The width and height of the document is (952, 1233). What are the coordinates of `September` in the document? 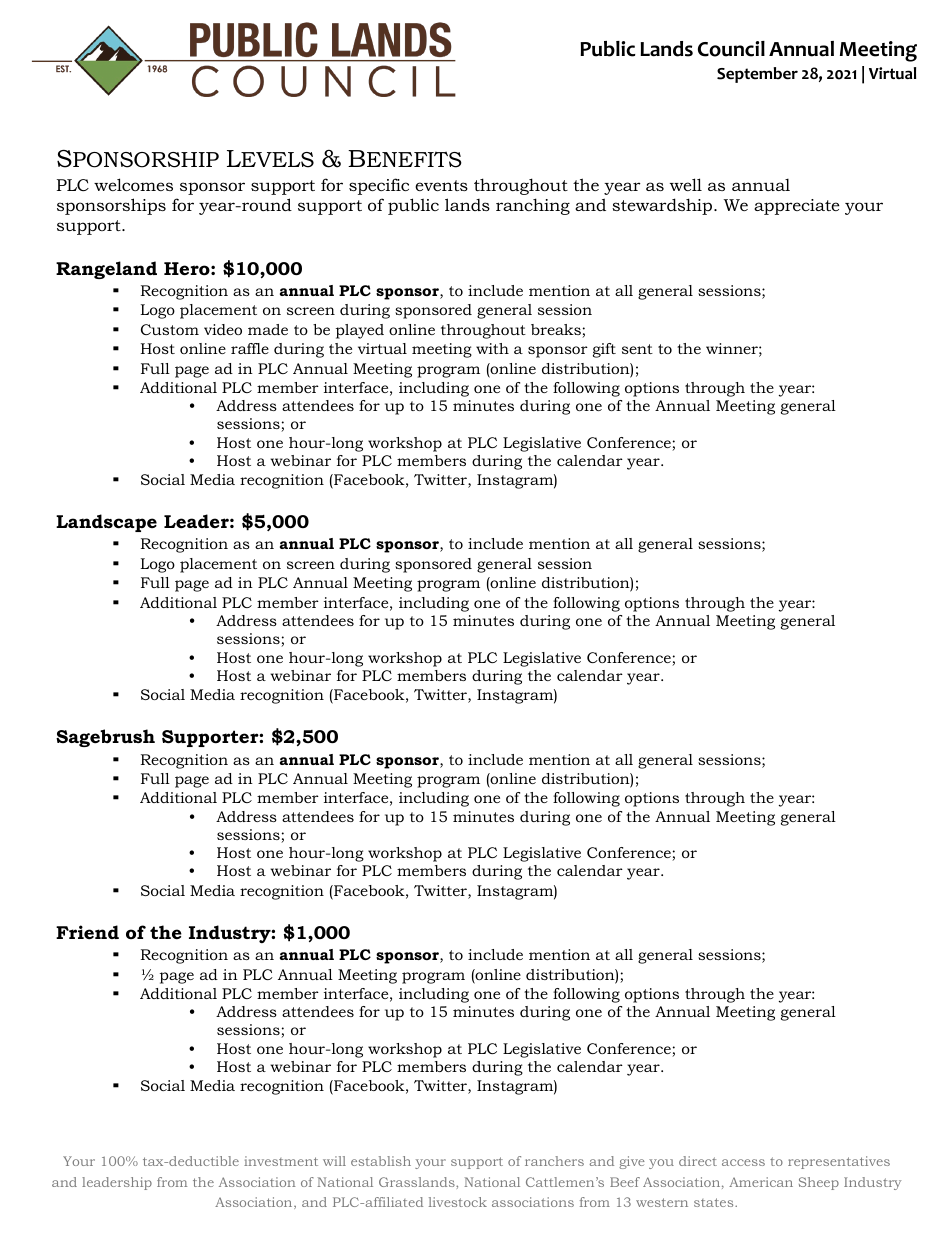 It's located at (757, 75).
